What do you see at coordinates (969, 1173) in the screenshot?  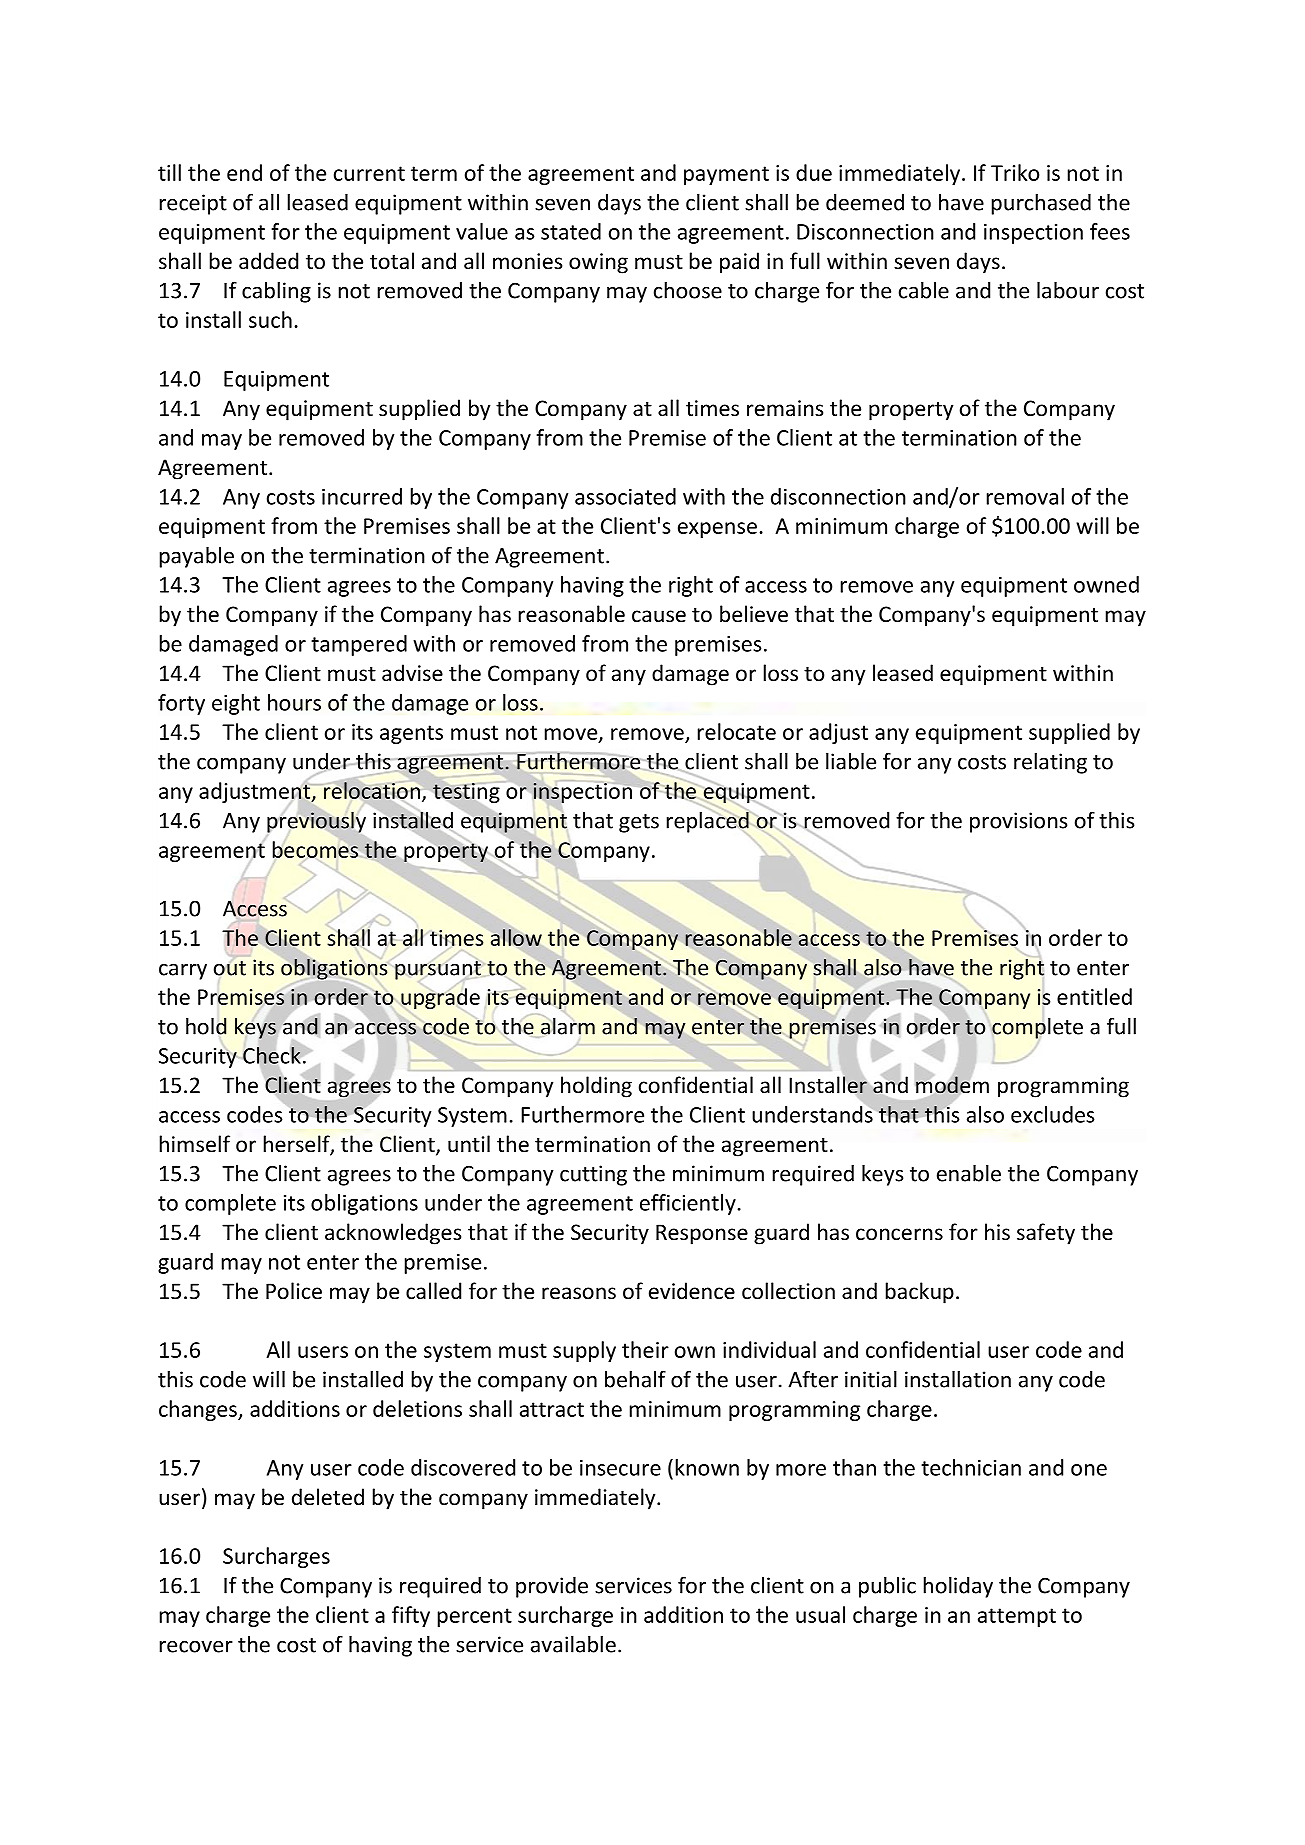 I see `enable` at bounding box center [969, 1173].
